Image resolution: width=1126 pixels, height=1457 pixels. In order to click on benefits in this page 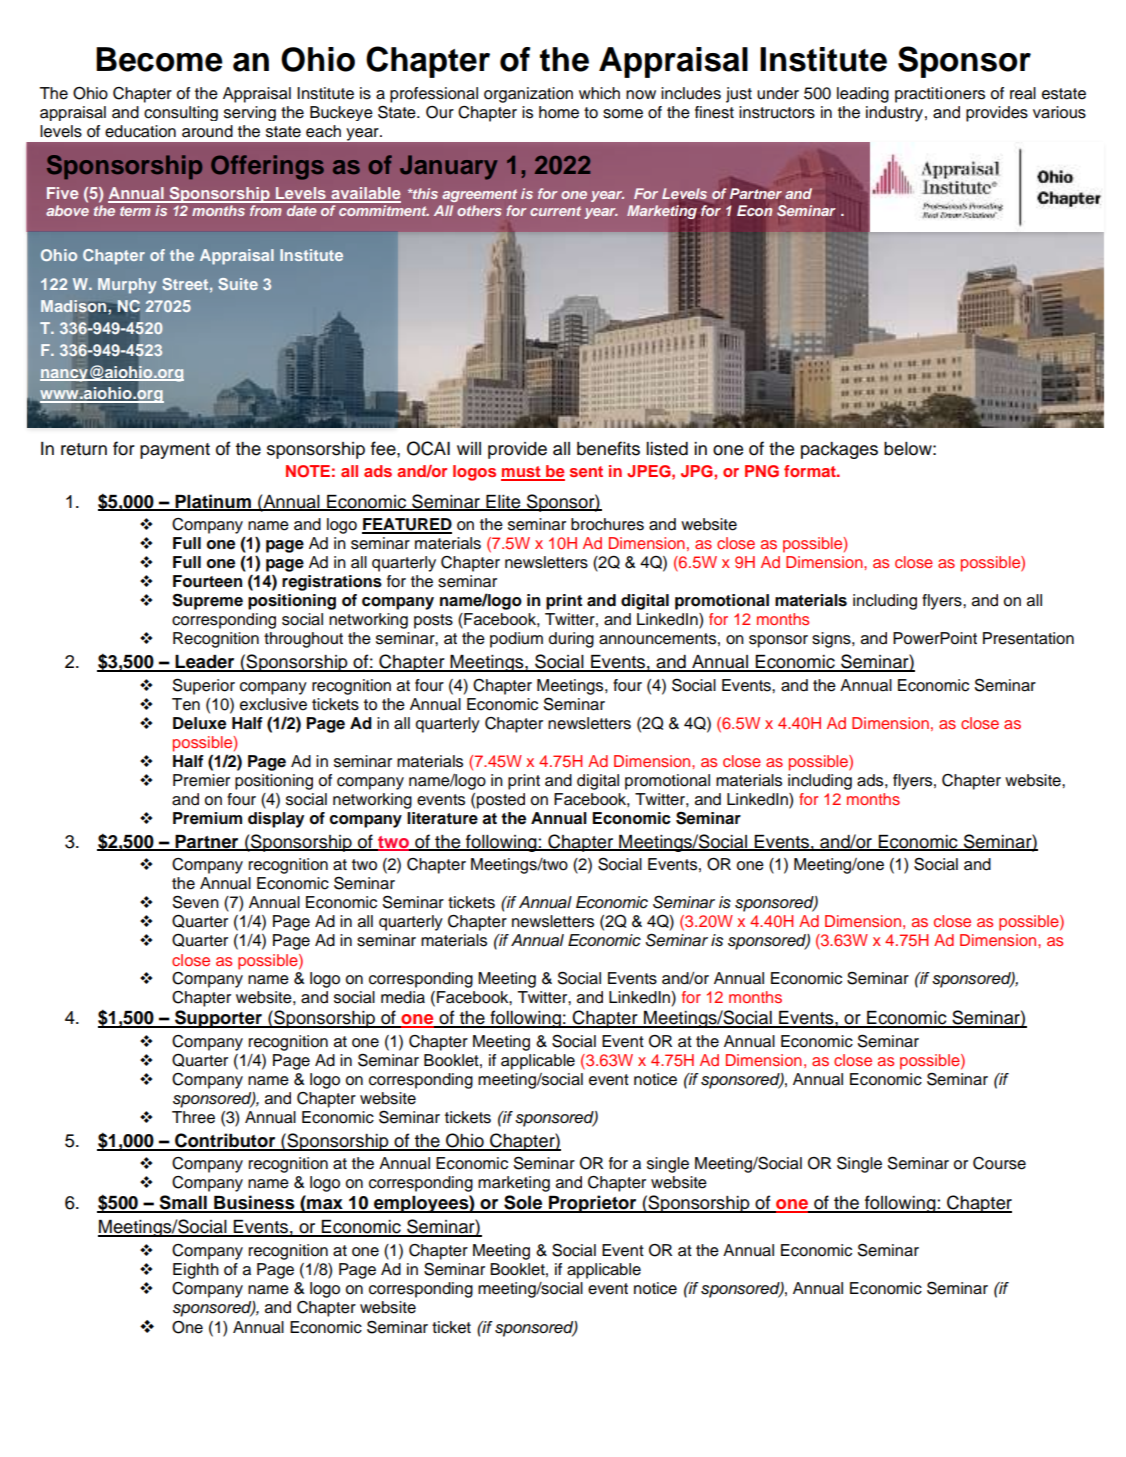, I will do `click(608, 448)`.
